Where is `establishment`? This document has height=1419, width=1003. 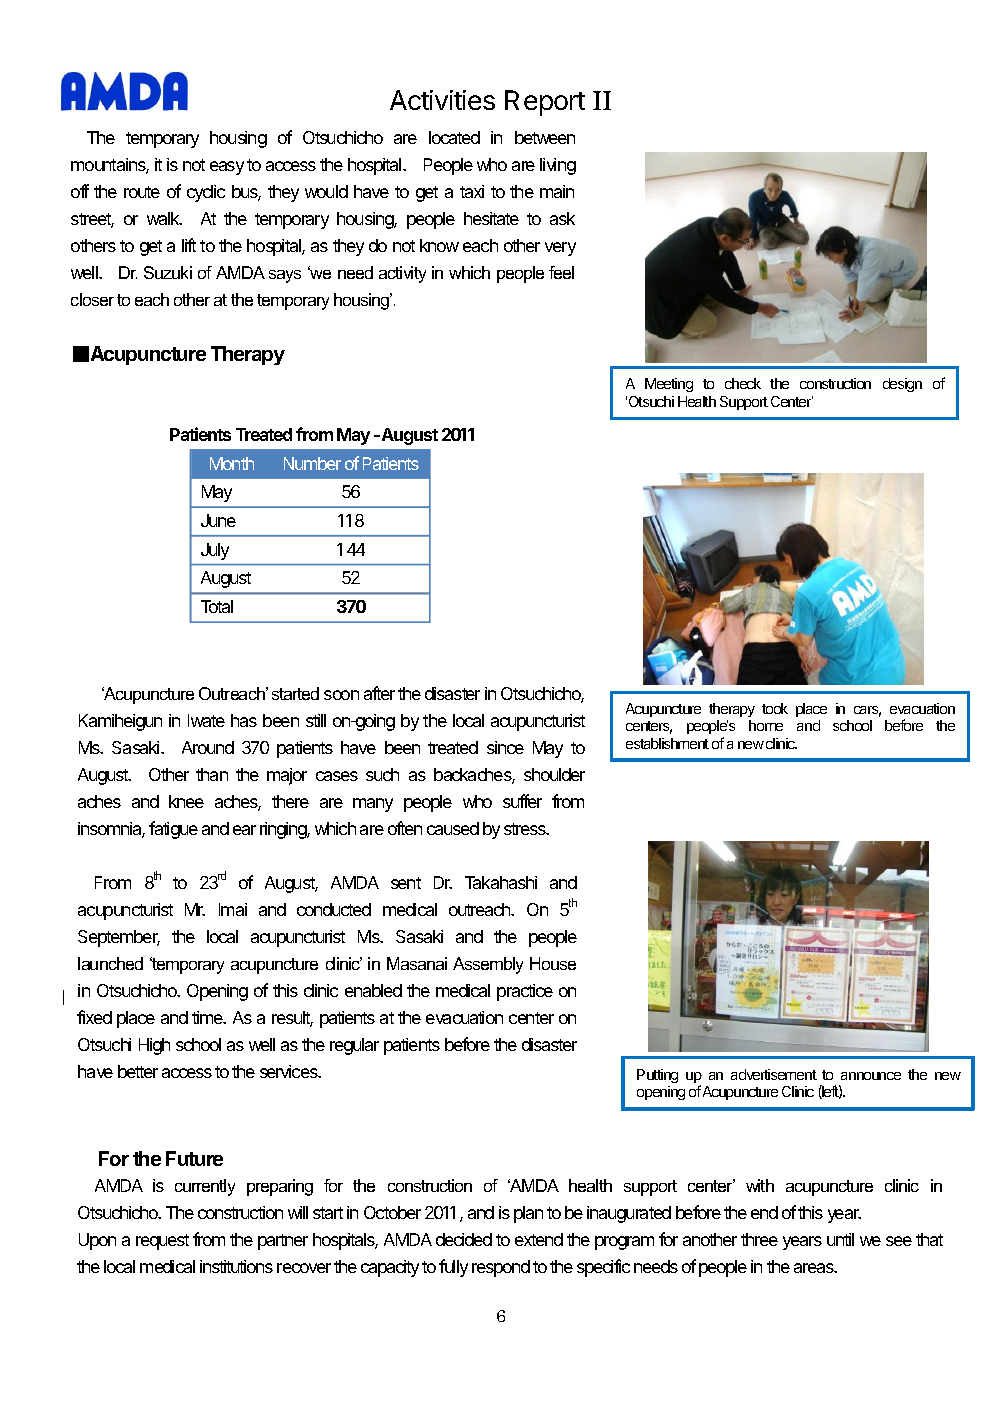 establishment is located at coordinates (667, 743).
